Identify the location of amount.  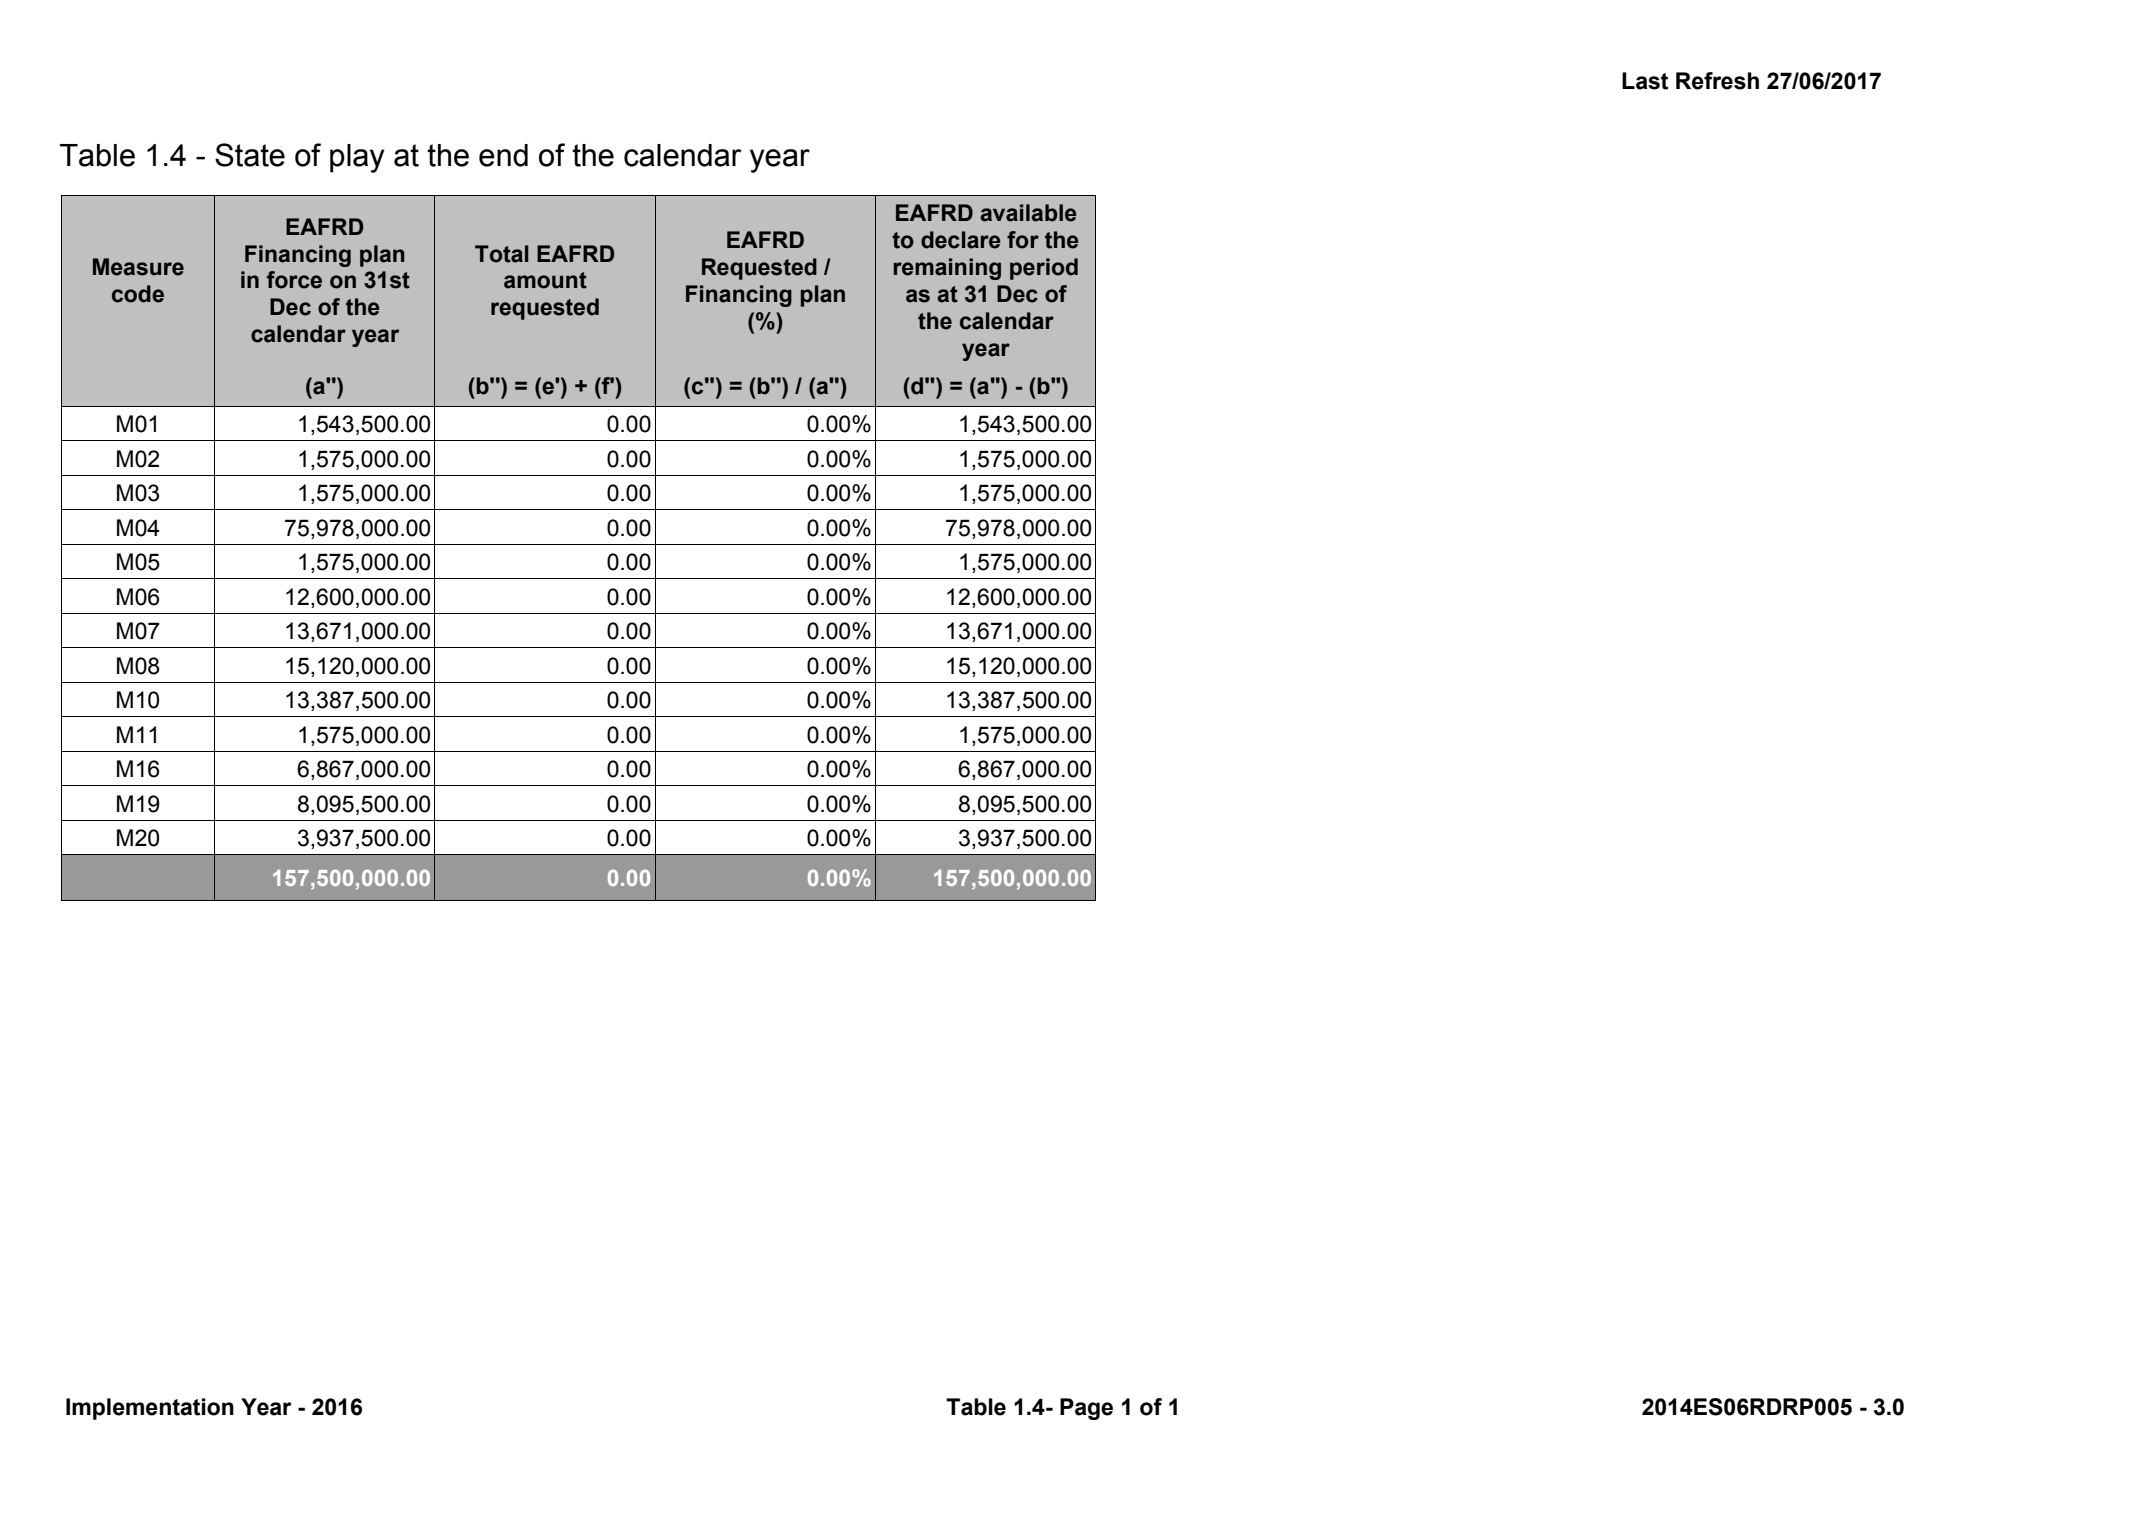
(545, 280).
